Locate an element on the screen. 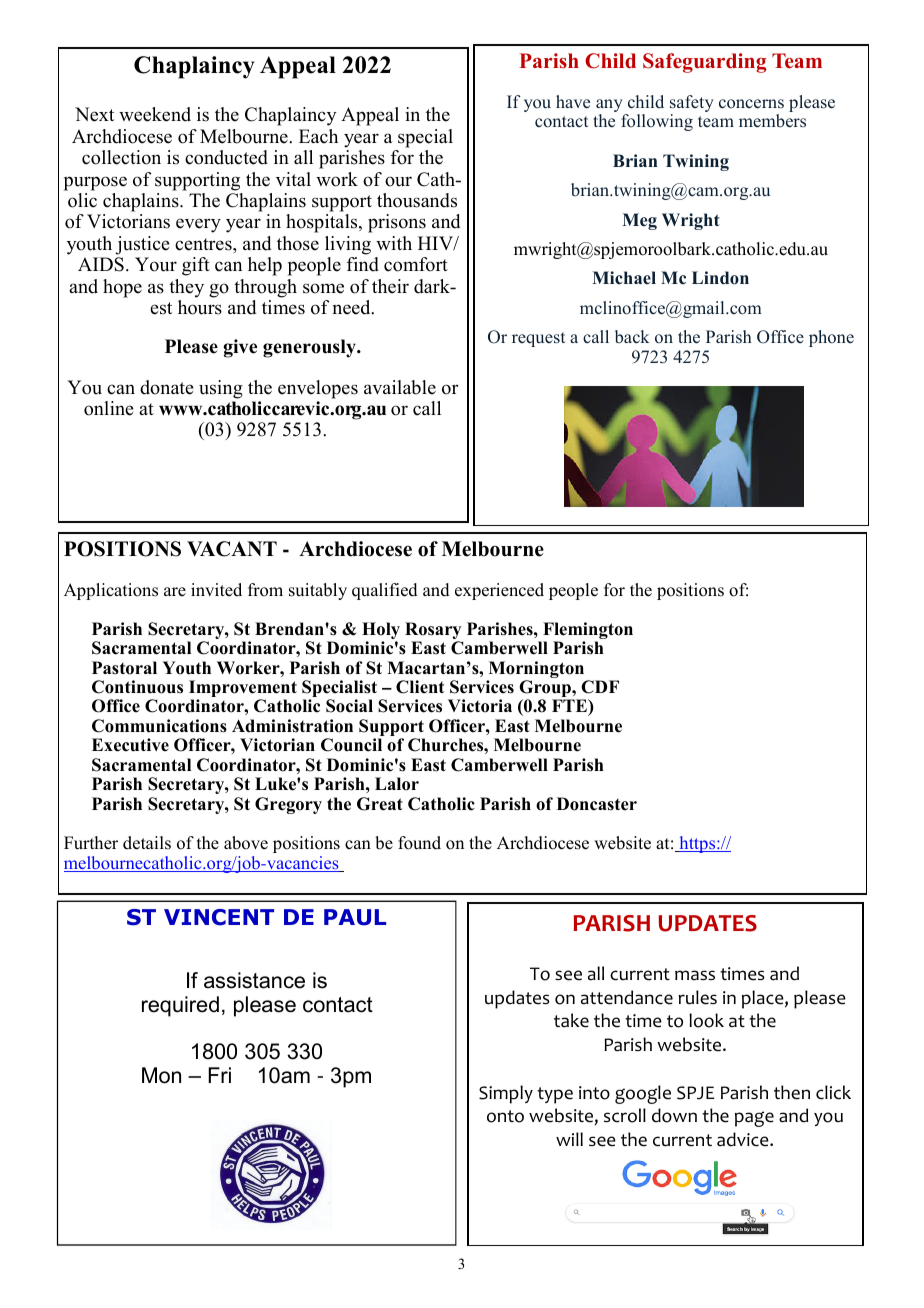 The image size is (924, 1308). Mon is located at coordinates (161, 1075).
